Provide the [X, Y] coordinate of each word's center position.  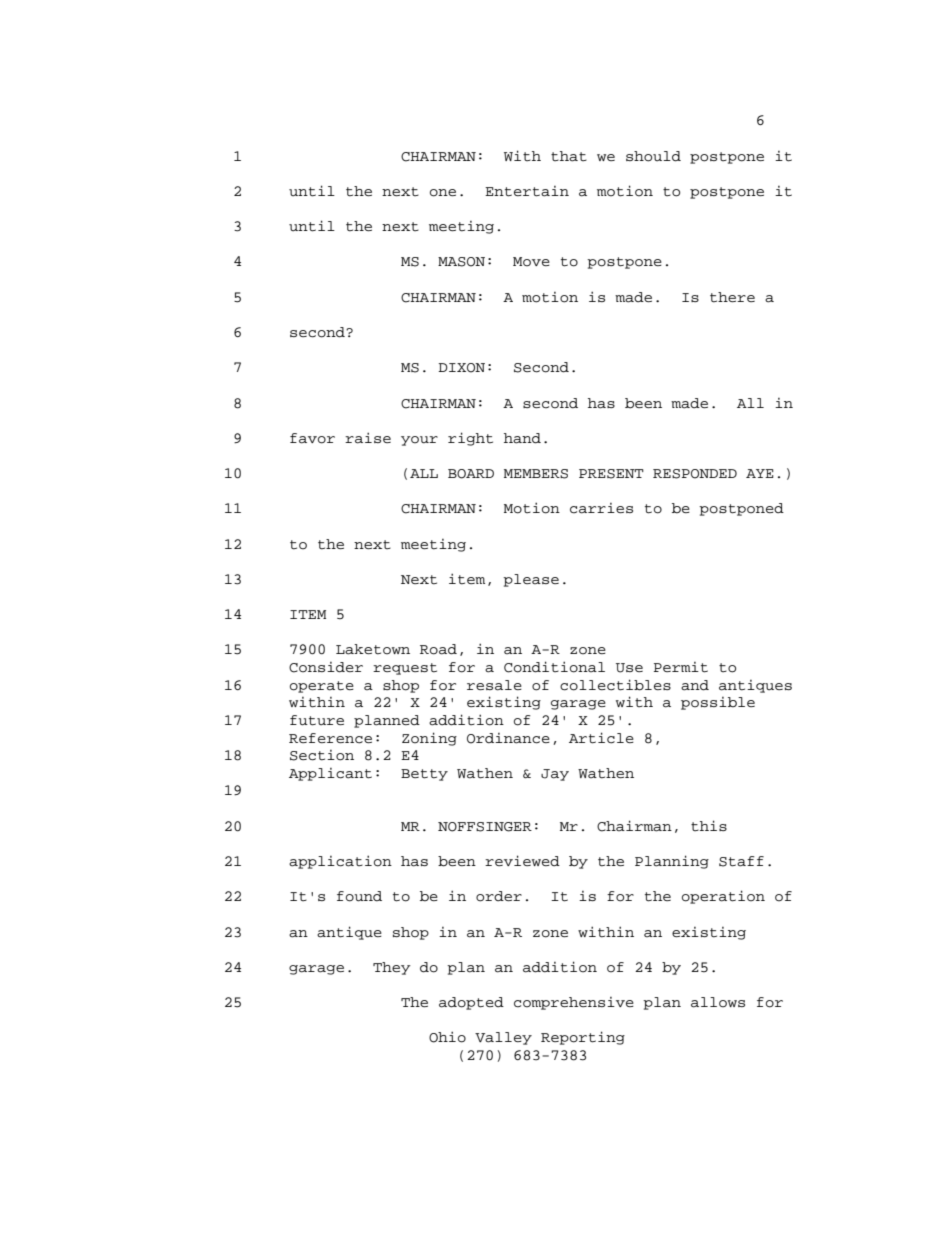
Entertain [527, 191]
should [653, 156]
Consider [326, 667]
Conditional [554, 667]
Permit [681, 667]
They [392, 968]
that [569, 156]
